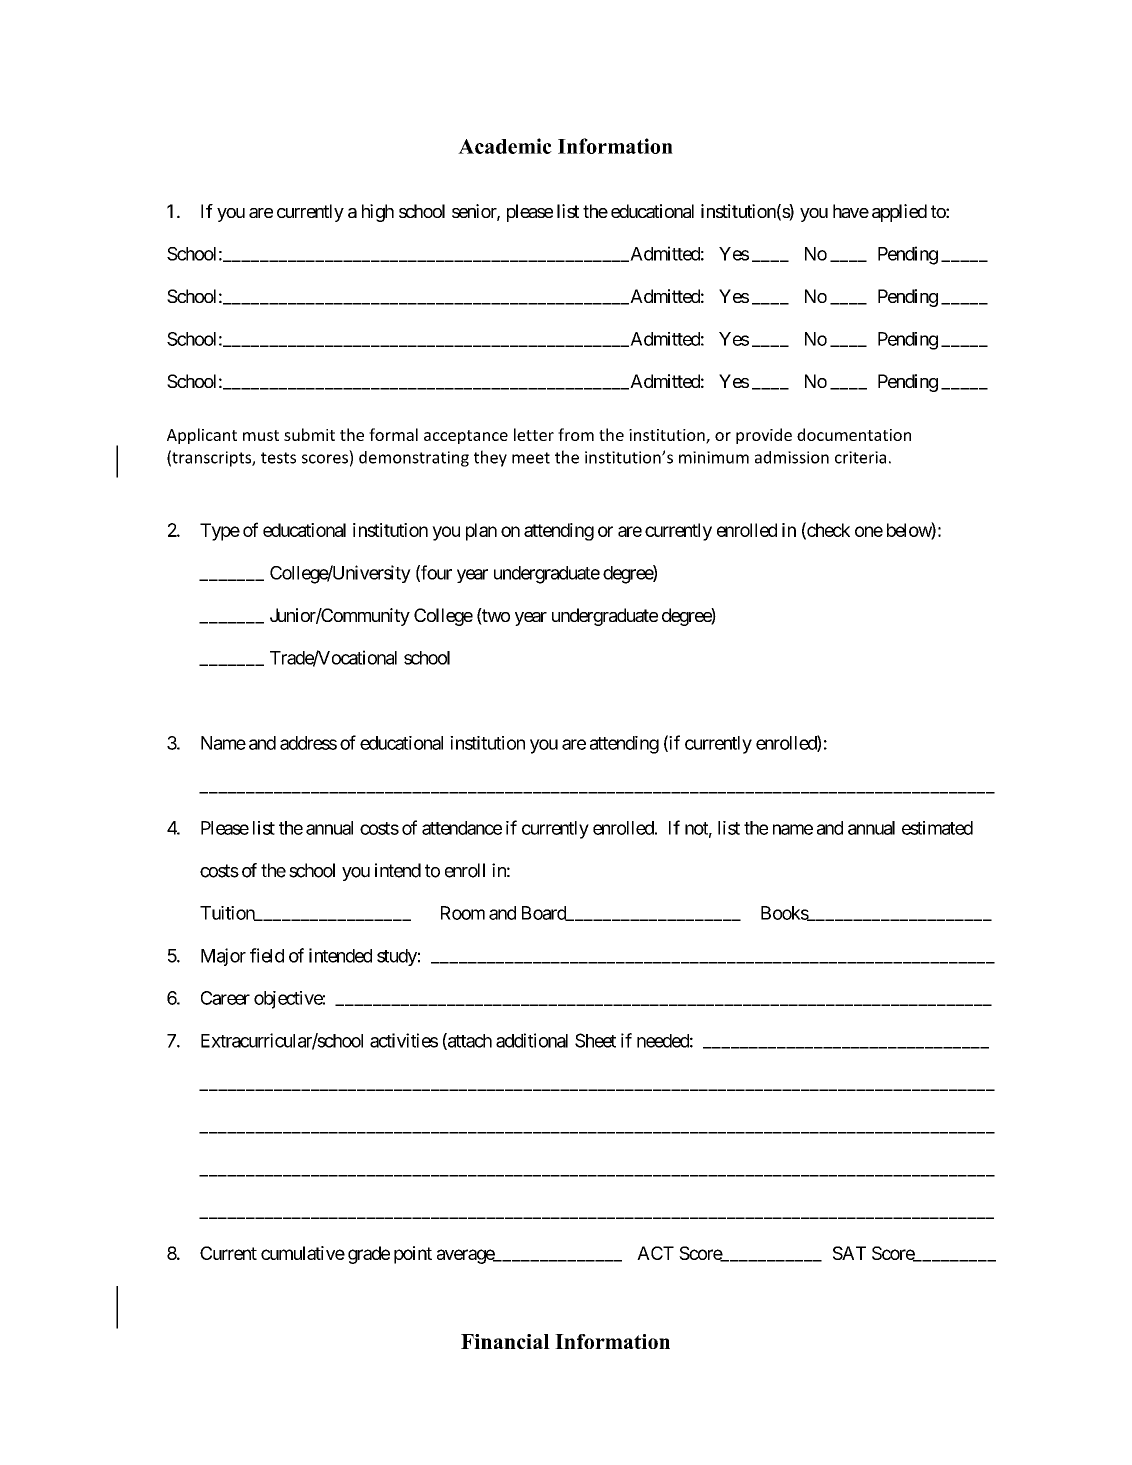 This image has width=1132, height=1465. Describe the element at coordinates (505, 1341) in the image. I see `Financial` at that location.
